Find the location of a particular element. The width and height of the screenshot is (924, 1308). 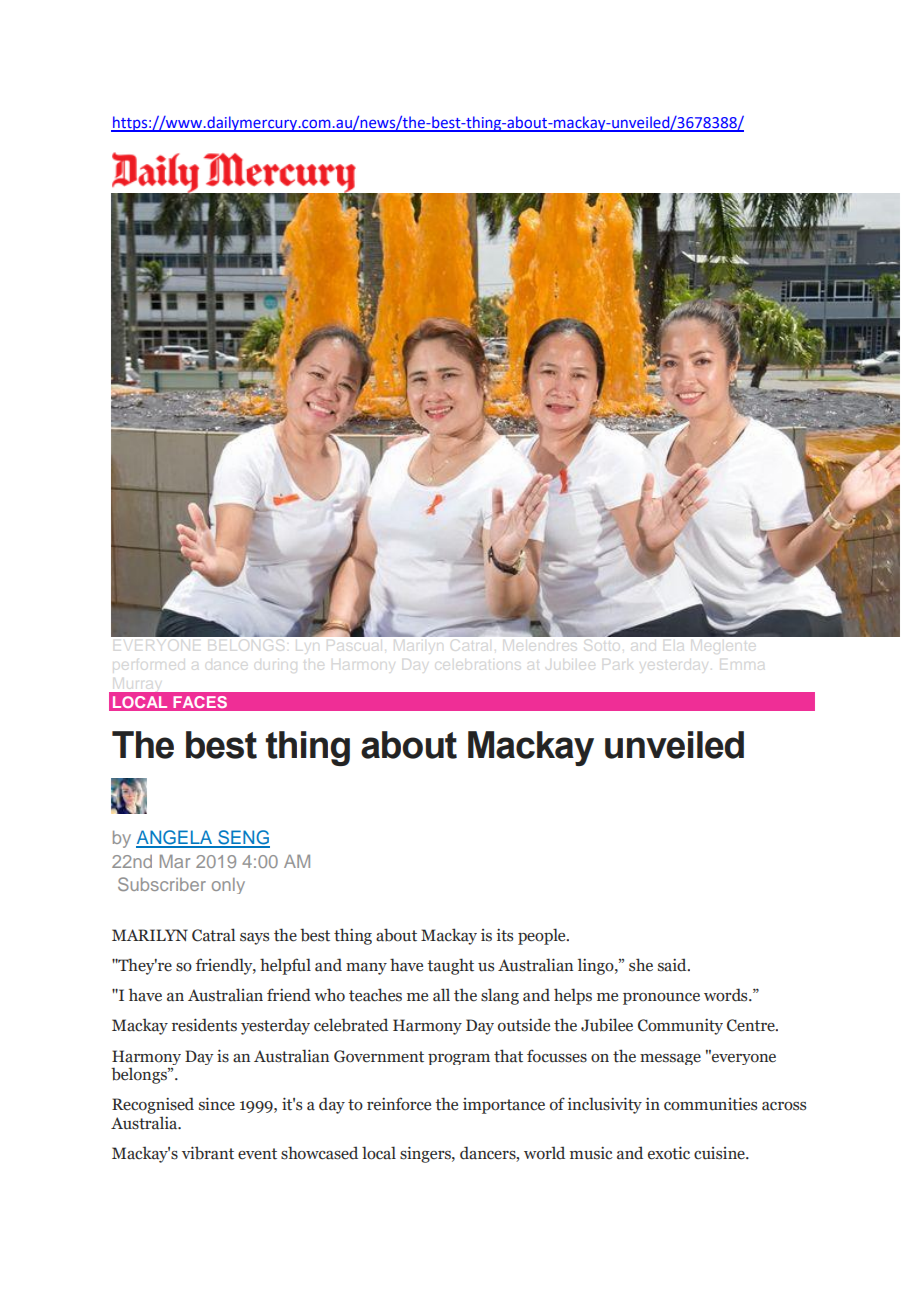

cuisine is located at coordinates (720, 1153).
